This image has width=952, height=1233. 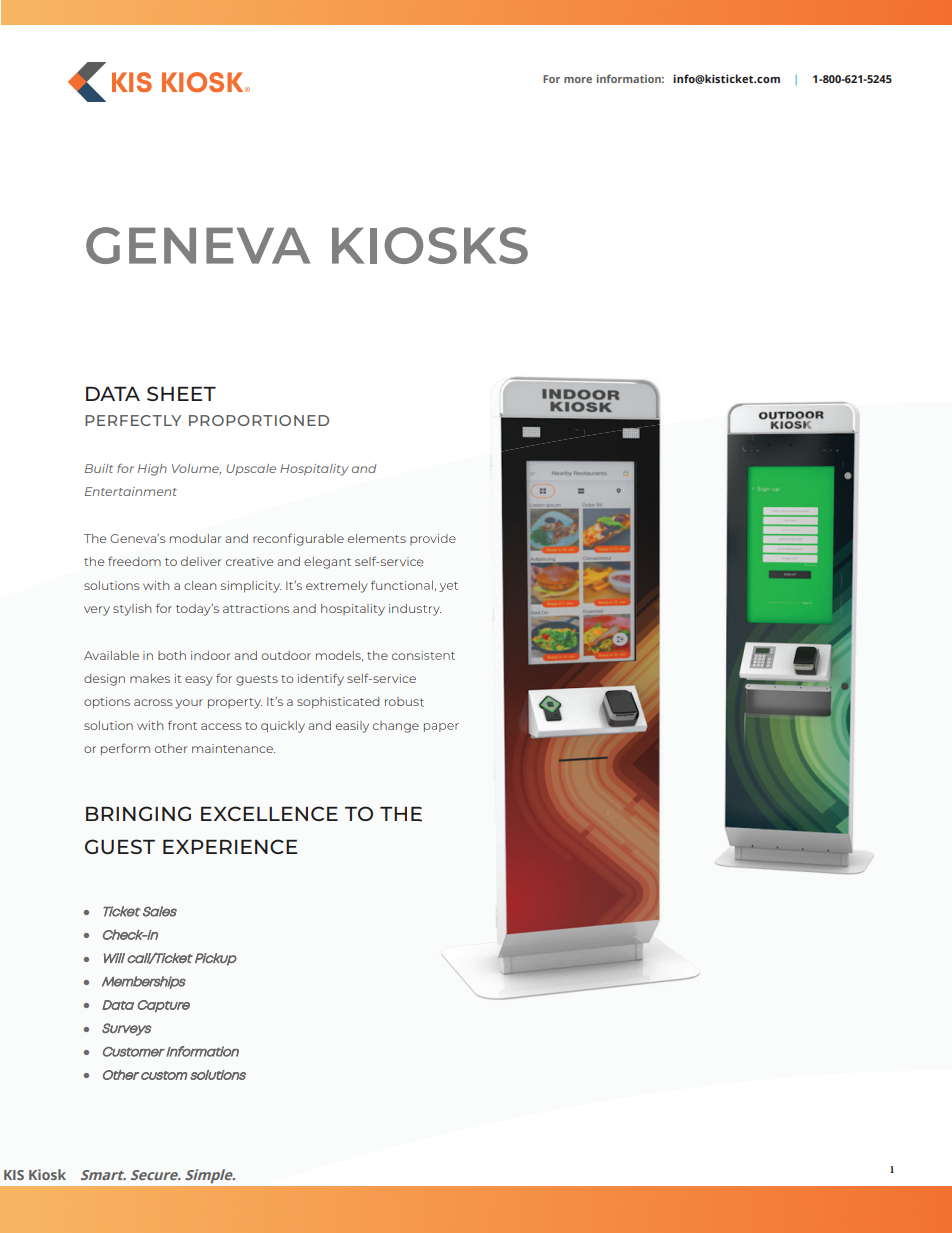 I want to click on PROPORTIONED, so click(x=259, y=420).
